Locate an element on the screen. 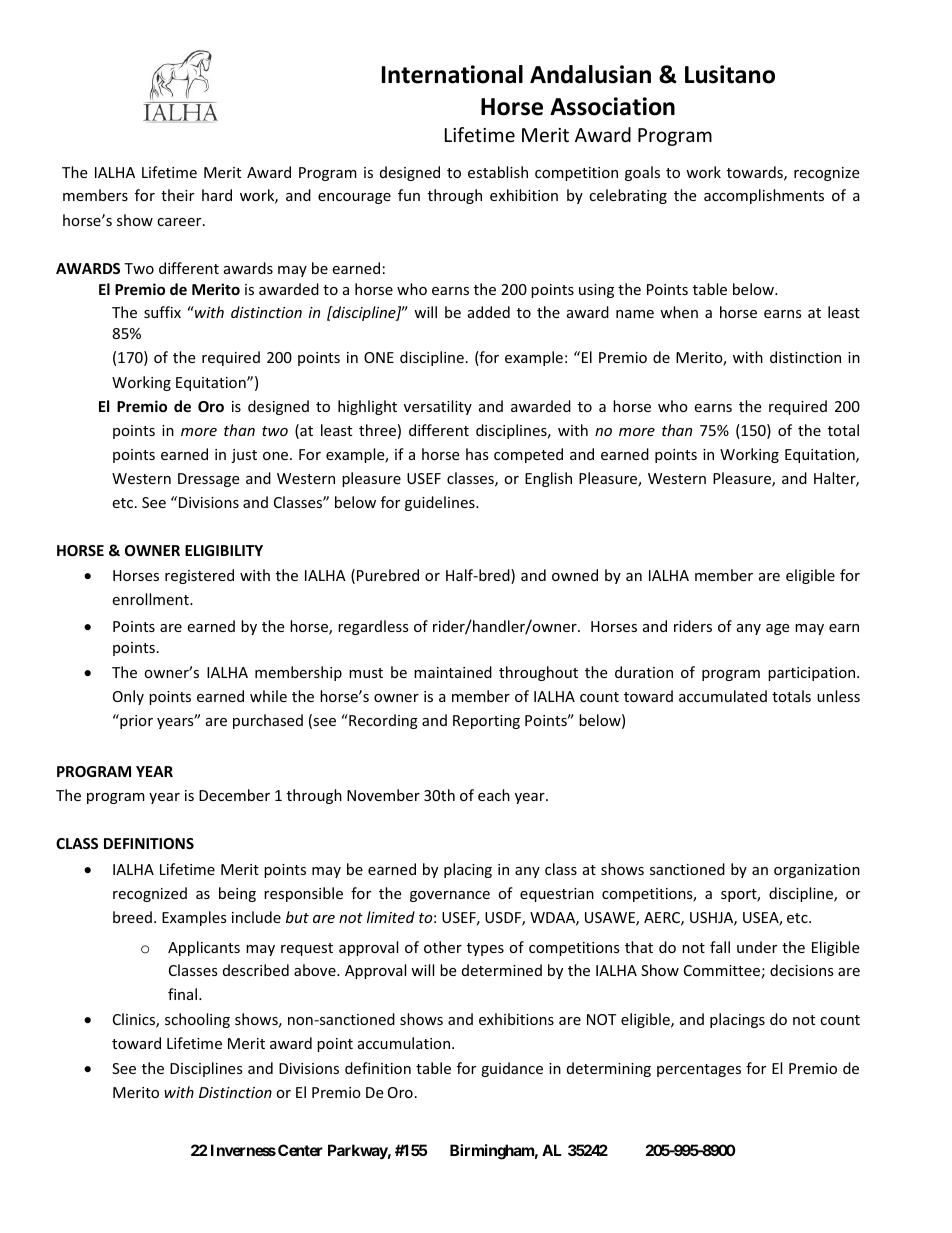 The image size is (952, 1233). Reporting is located at coordinates (486, 722).
